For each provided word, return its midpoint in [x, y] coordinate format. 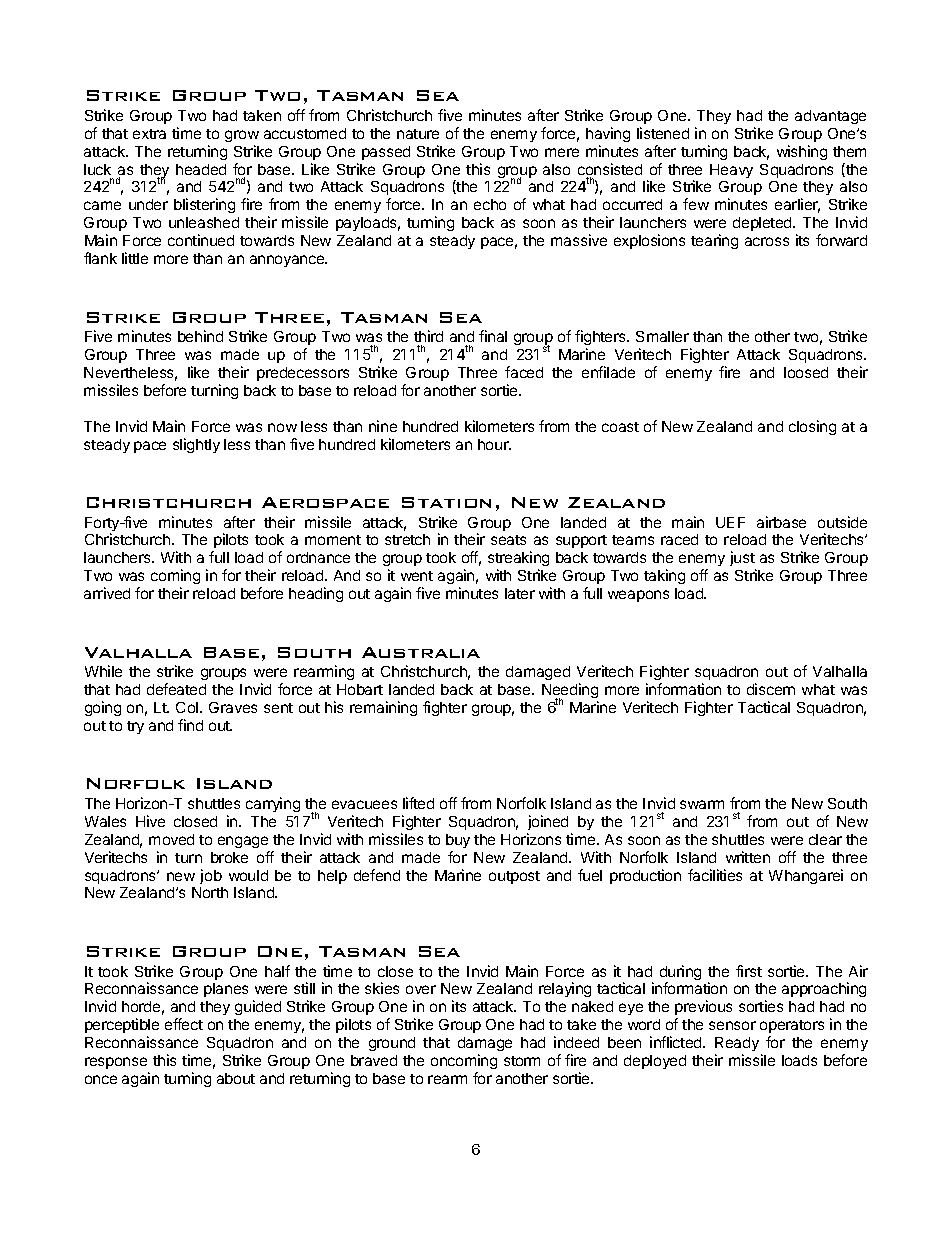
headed [201, 169]
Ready [738, 1046]
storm [522, 1061]
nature [418, 134]
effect [184, 1024]
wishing [802, 152]
